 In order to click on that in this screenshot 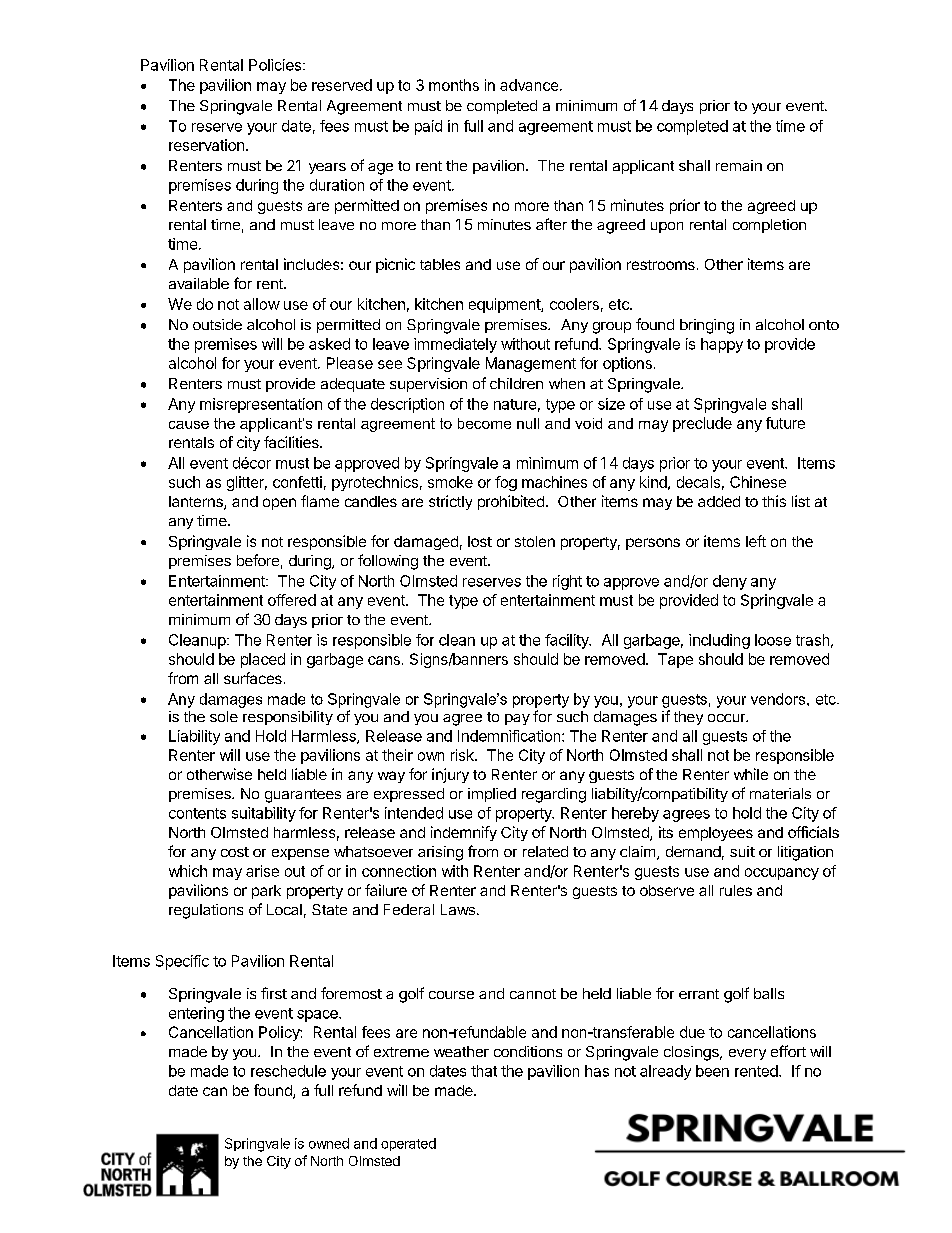, I will do `click(484, 1071)`.
